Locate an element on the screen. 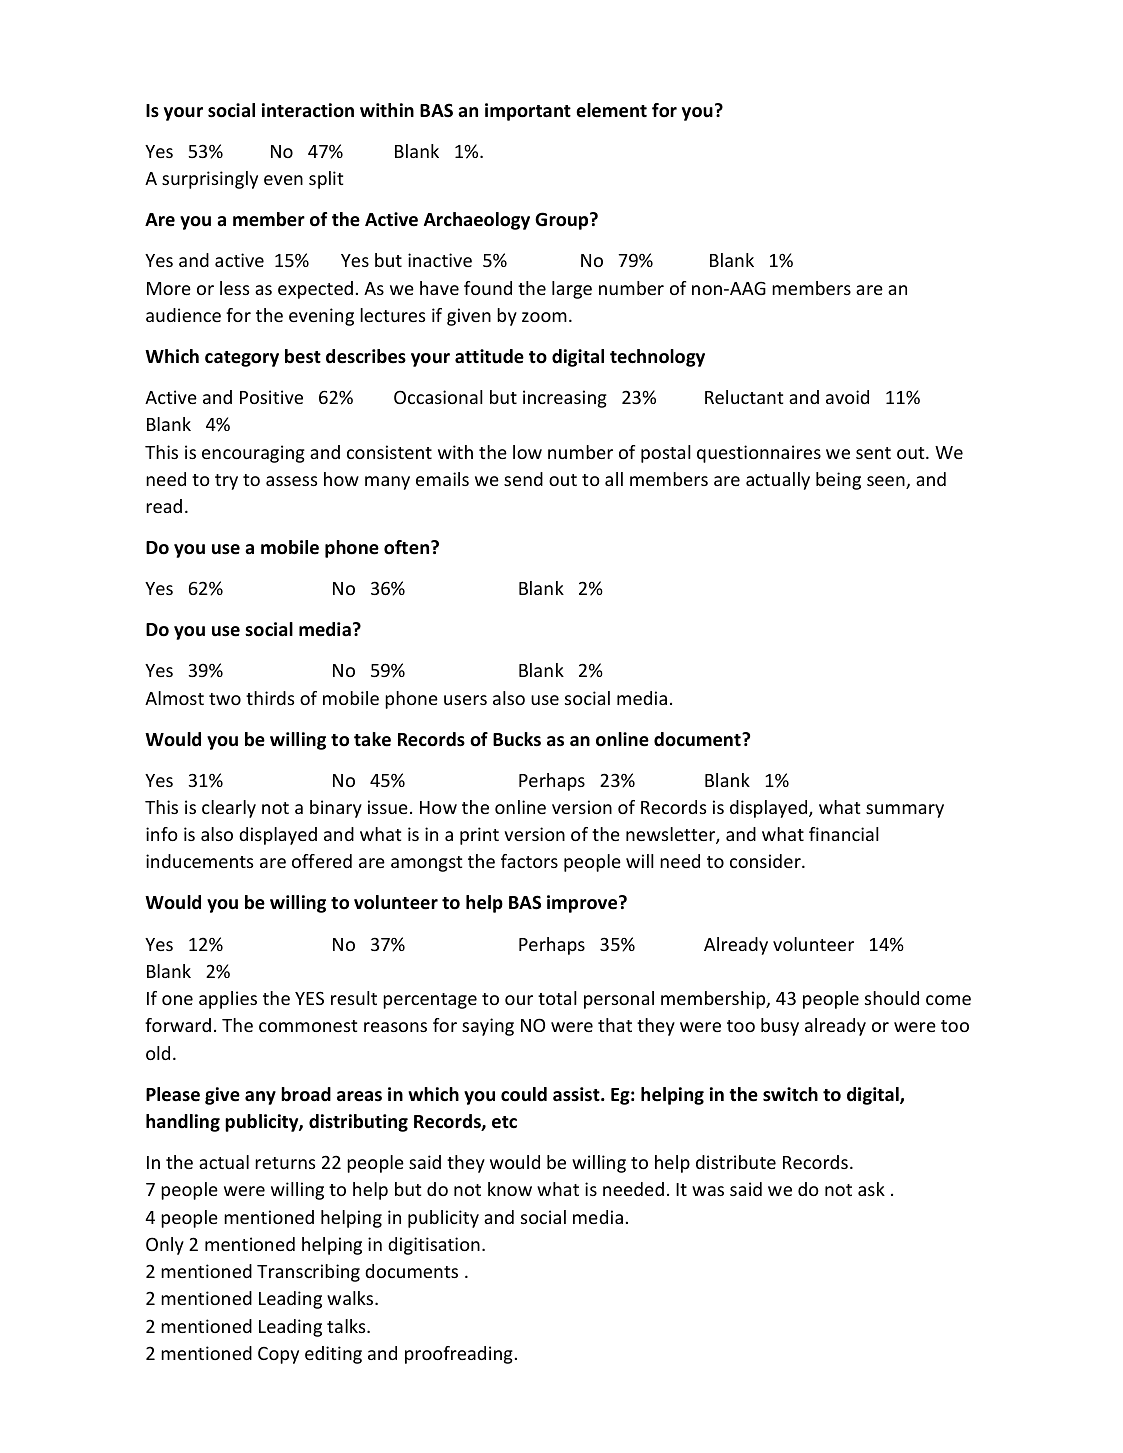 The width and height of the screenshot is (1123, 1453). Bucks is located at coordinates (517, 739).
